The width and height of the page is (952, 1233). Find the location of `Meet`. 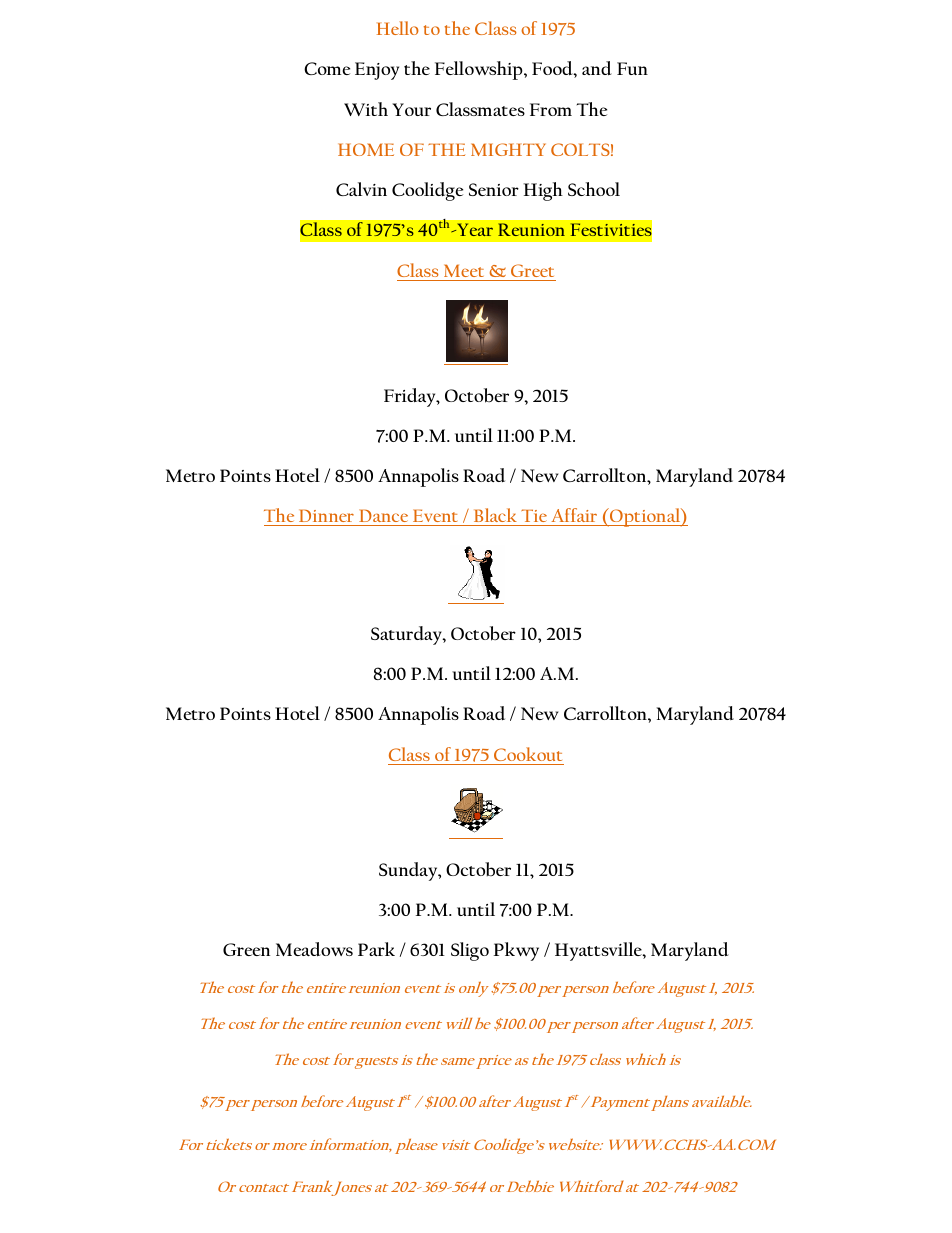

Meet is located at coordinates (464, 270).
